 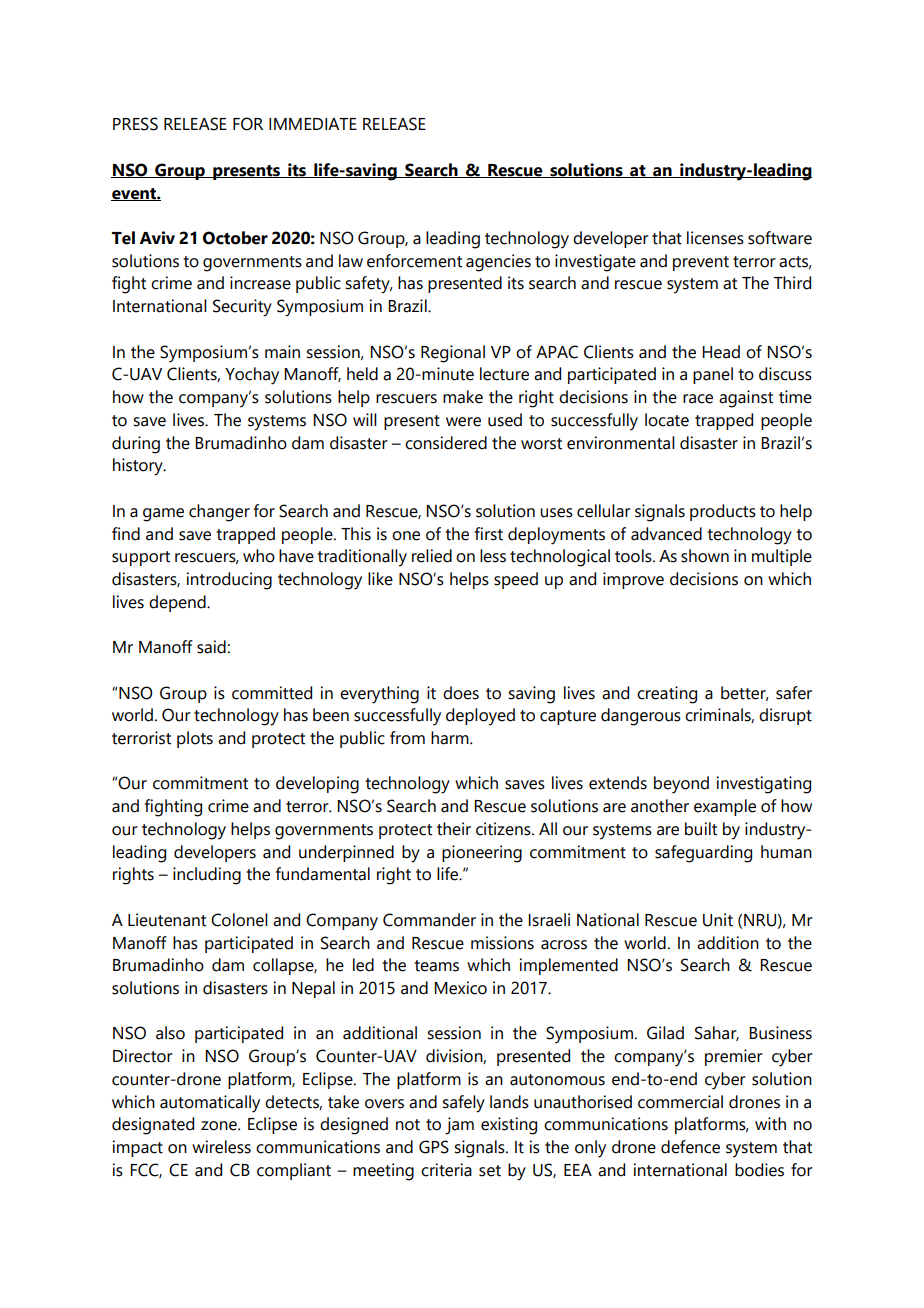 What do you see at coordinates (725, 807) in the screenshot?
I see `example` at bounding box center [725, 807].
